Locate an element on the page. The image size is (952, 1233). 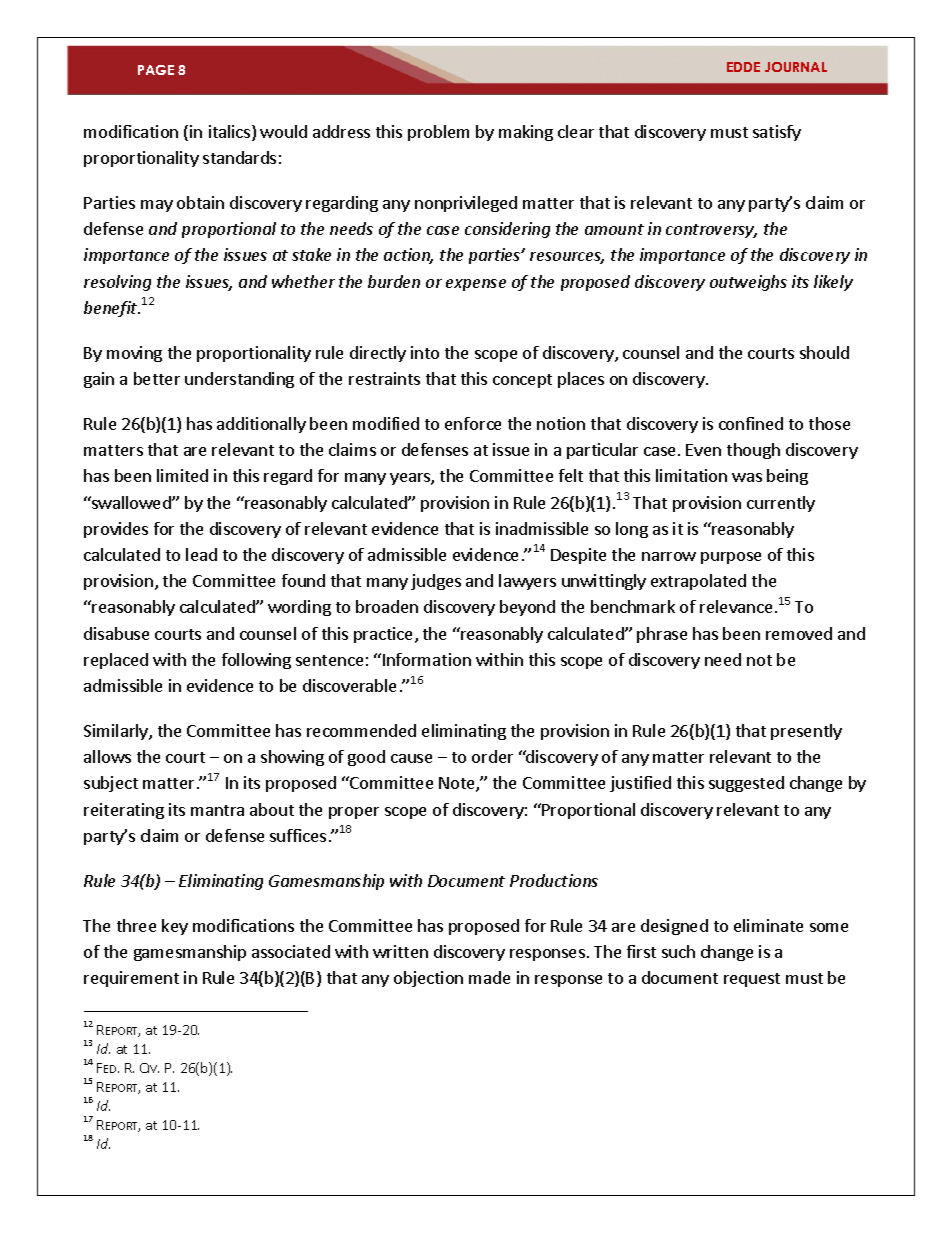
request is located at coordinates (752, 980).
